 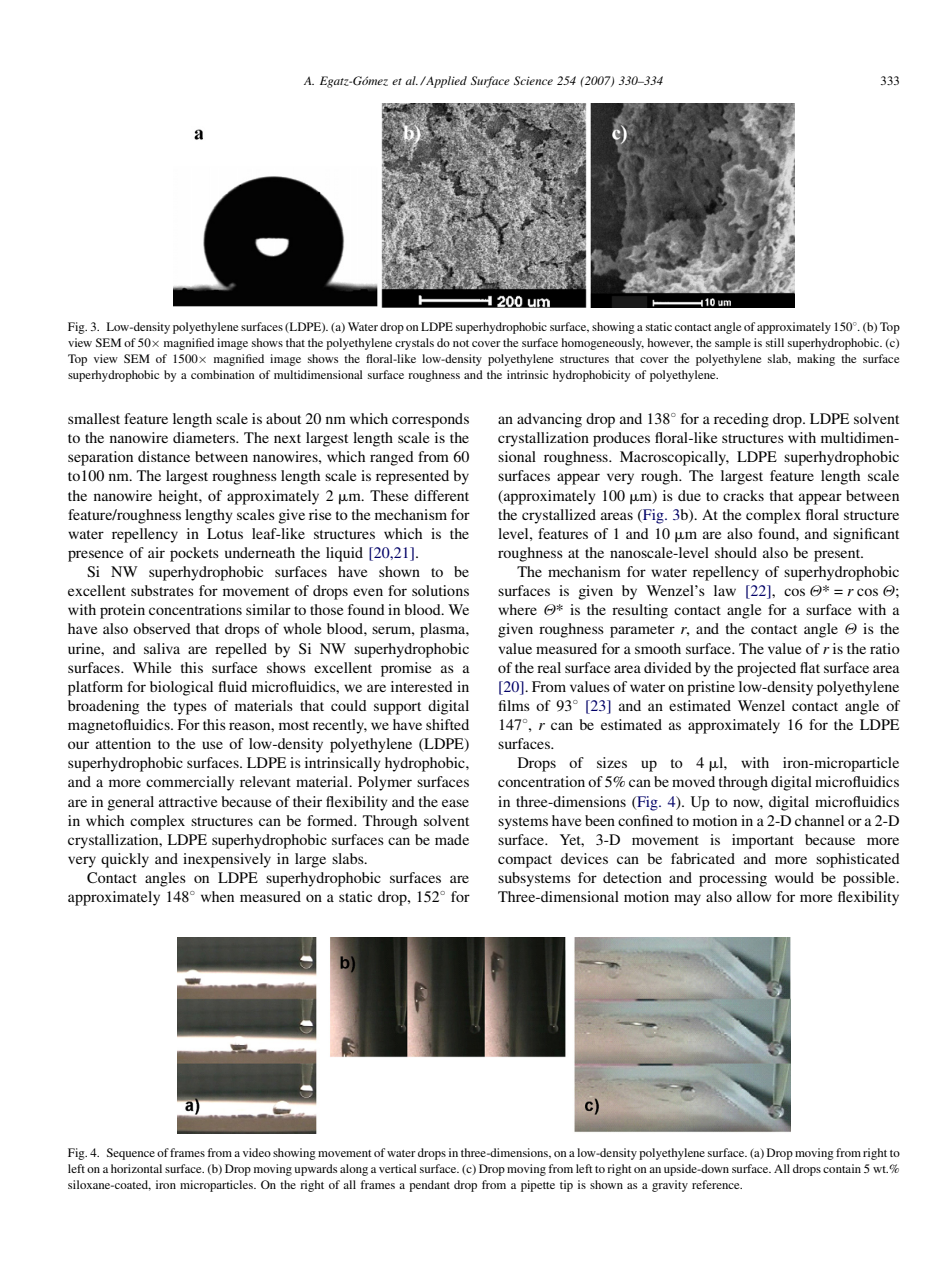 What do you see at coordinates (775, 342) in the screenshot?
I see `still` at bounding box center [775, 342].
